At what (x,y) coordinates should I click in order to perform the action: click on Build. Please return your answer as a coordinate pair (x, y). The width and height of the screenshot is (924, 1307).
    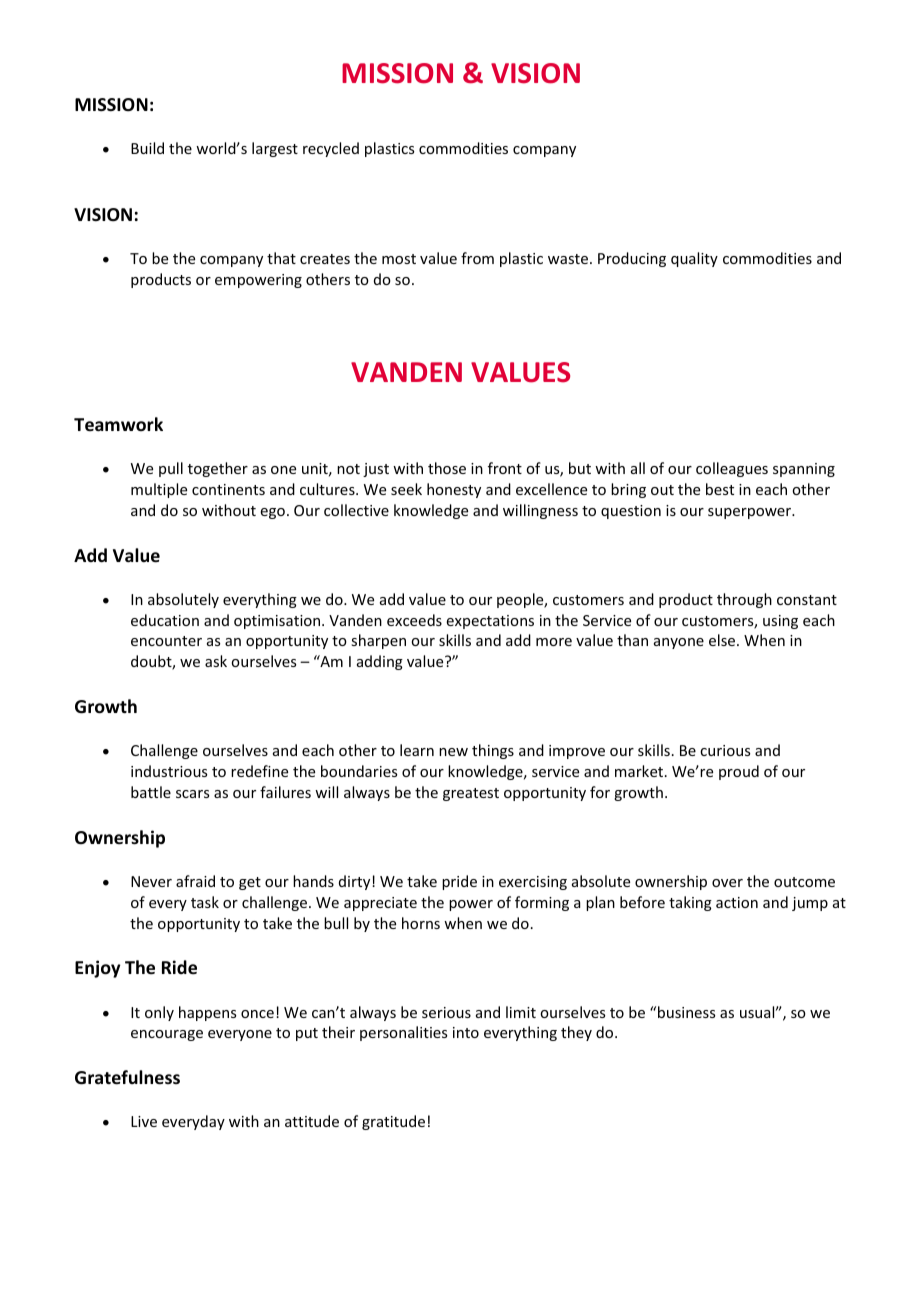
    Looking at the image, I should click on (147, 148).
